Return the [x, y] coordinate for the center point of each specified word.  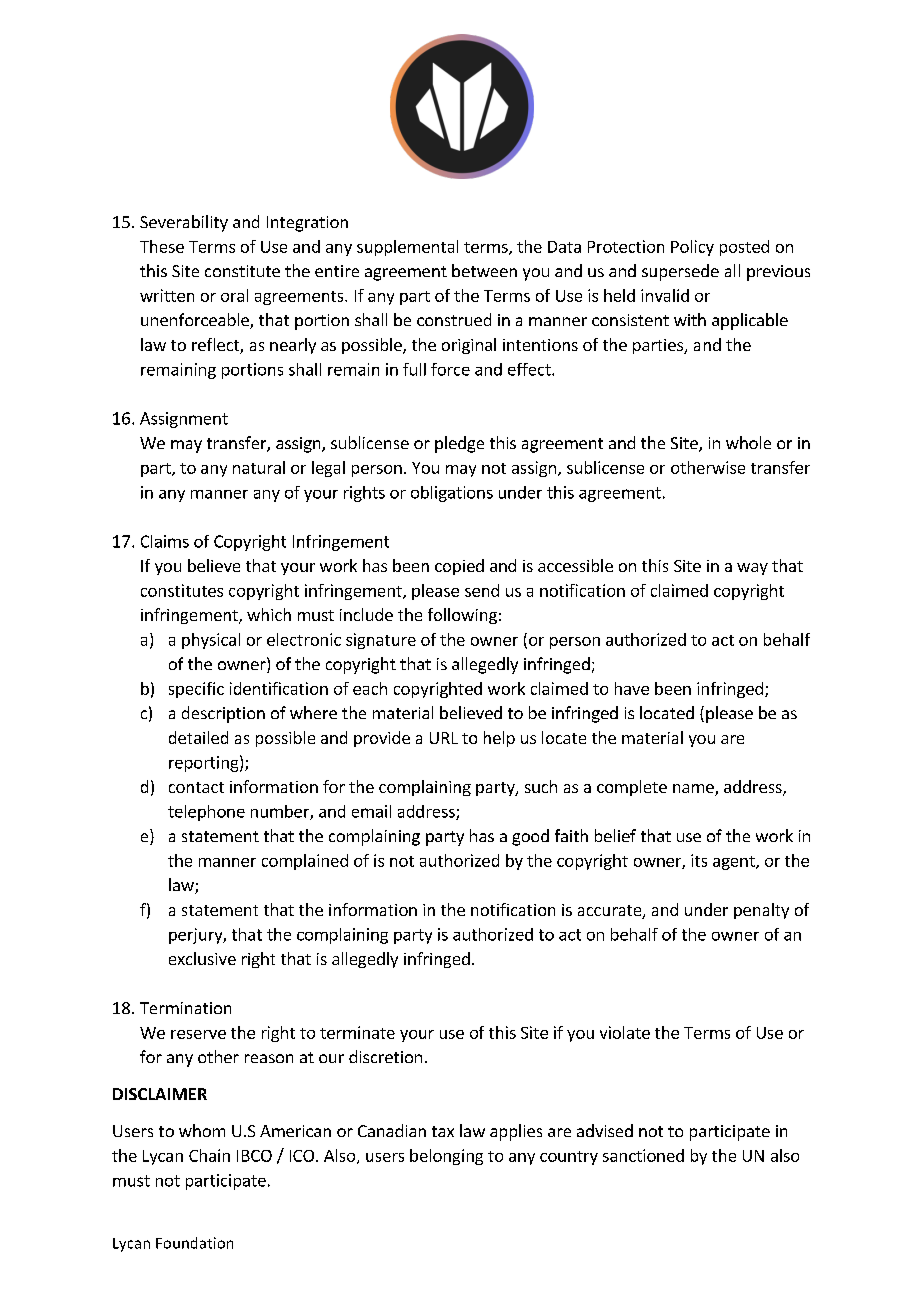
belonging [446, 1157]
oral [234, 295]
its [699, 860]
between [484, 270]
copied [459, 567]
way [752, 569]
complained [305, 862]
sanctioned [643, 1155]
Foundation [194, 1243]
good [530, 837]
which [269, 614]
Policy [692, 248]
